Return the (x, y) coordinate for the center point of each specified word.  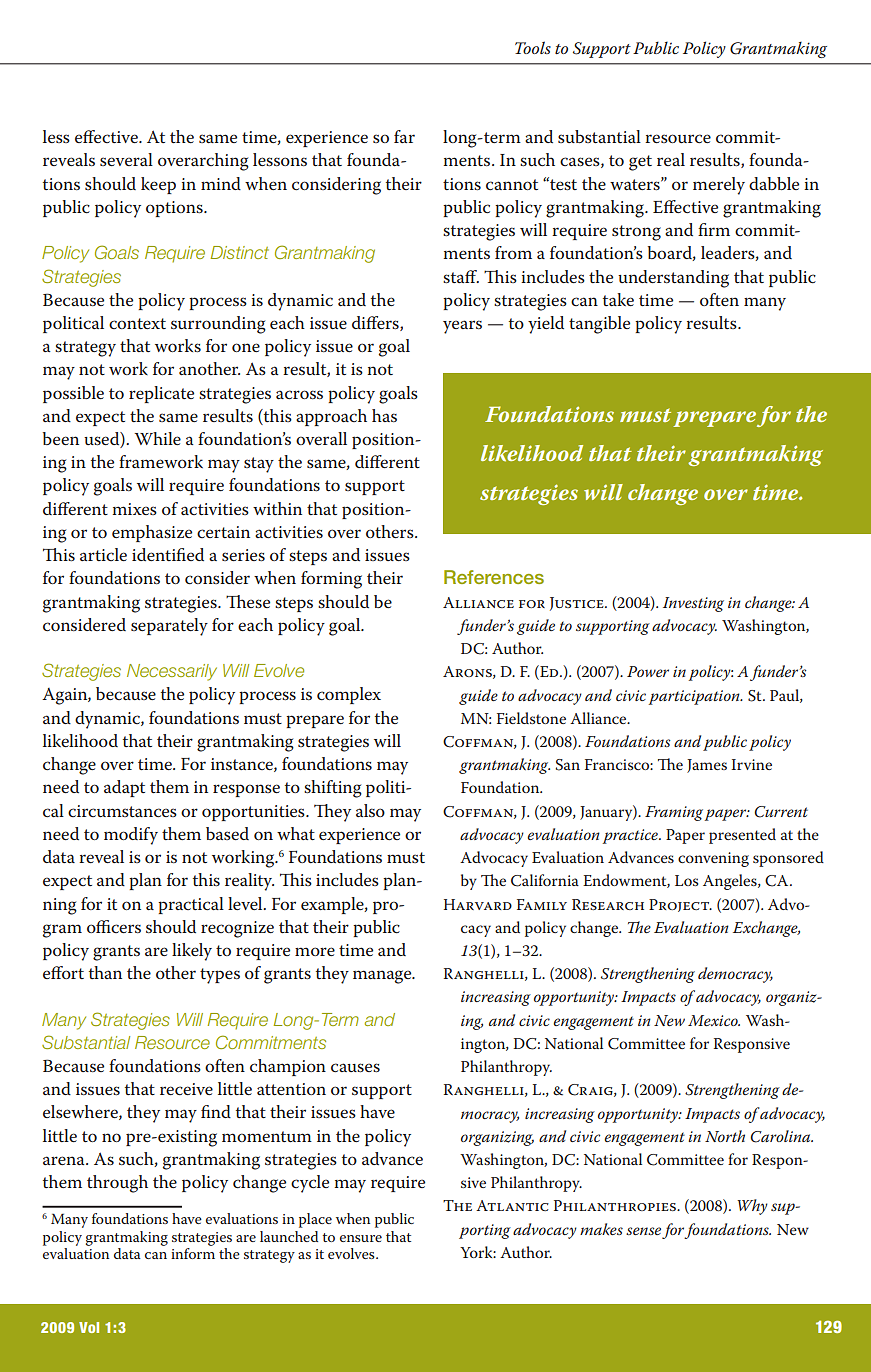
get (640, 163)
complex (349, 695)
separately (169, 627)
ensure (361, 1238)
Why (752, 1207)
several (126, 159)
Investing (693, 604)
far (404, 136)
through (117, 1184)
